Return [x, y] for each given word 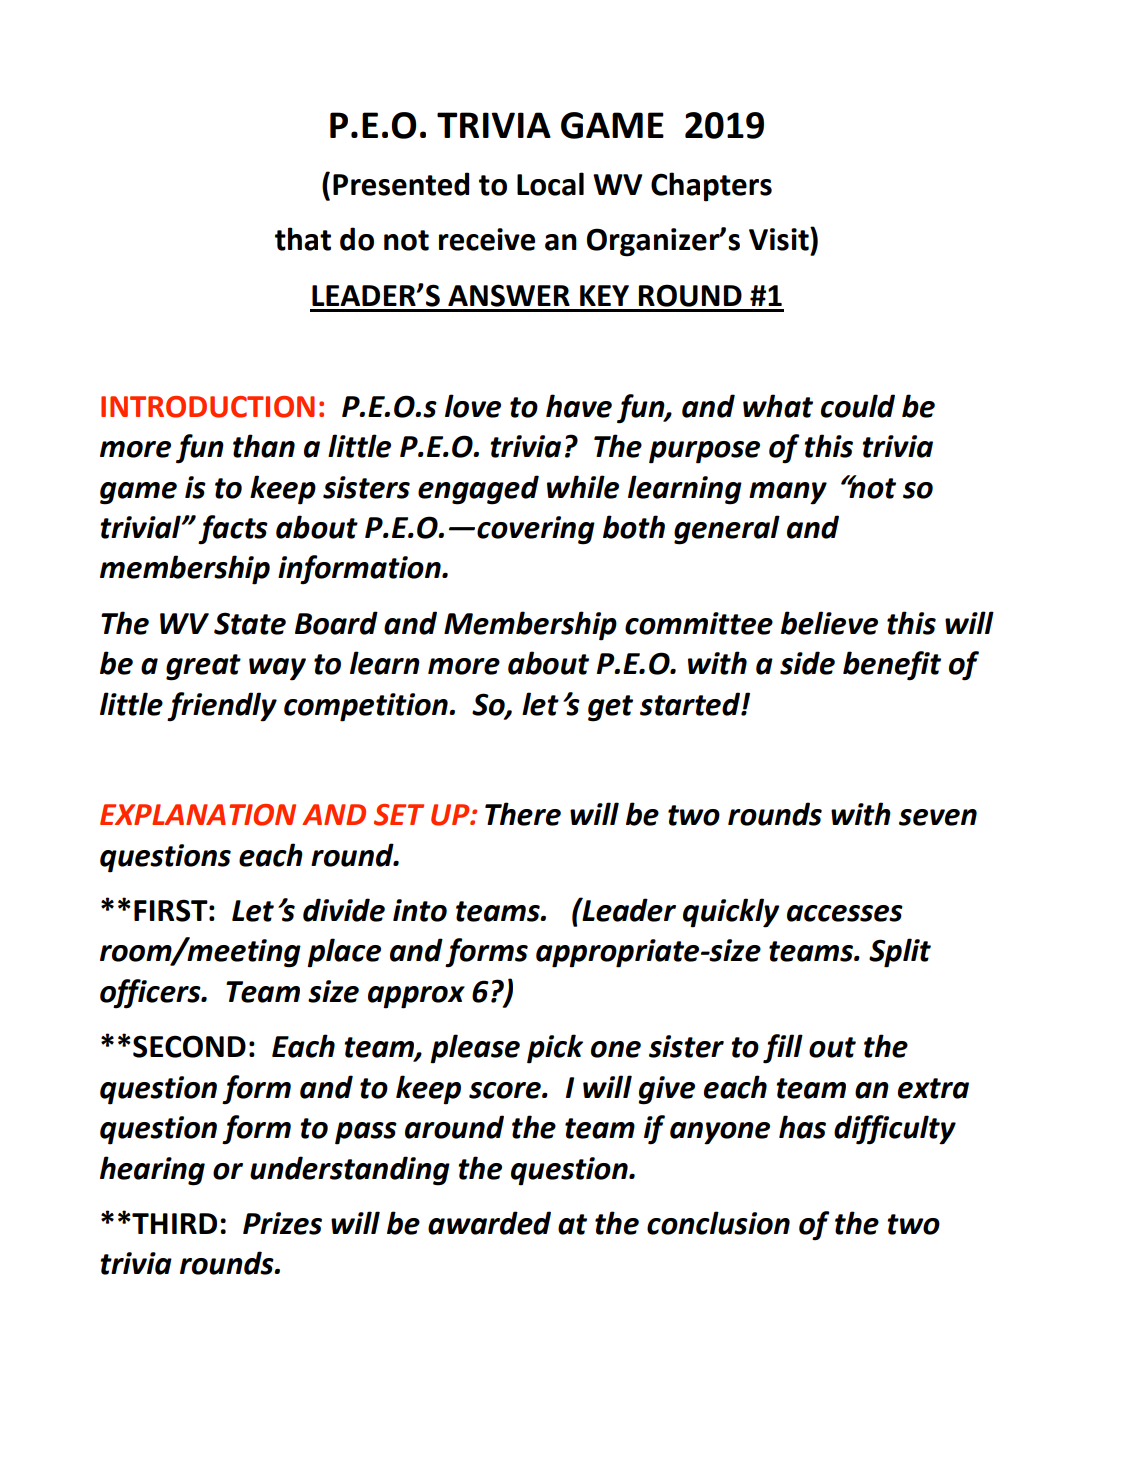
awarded [489, 1223]
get [610, 708]
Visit [780, 239]
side [807, 663]
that [303, 239]
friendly [222, 707]
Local [550, 184]
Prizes [282, 1223]
